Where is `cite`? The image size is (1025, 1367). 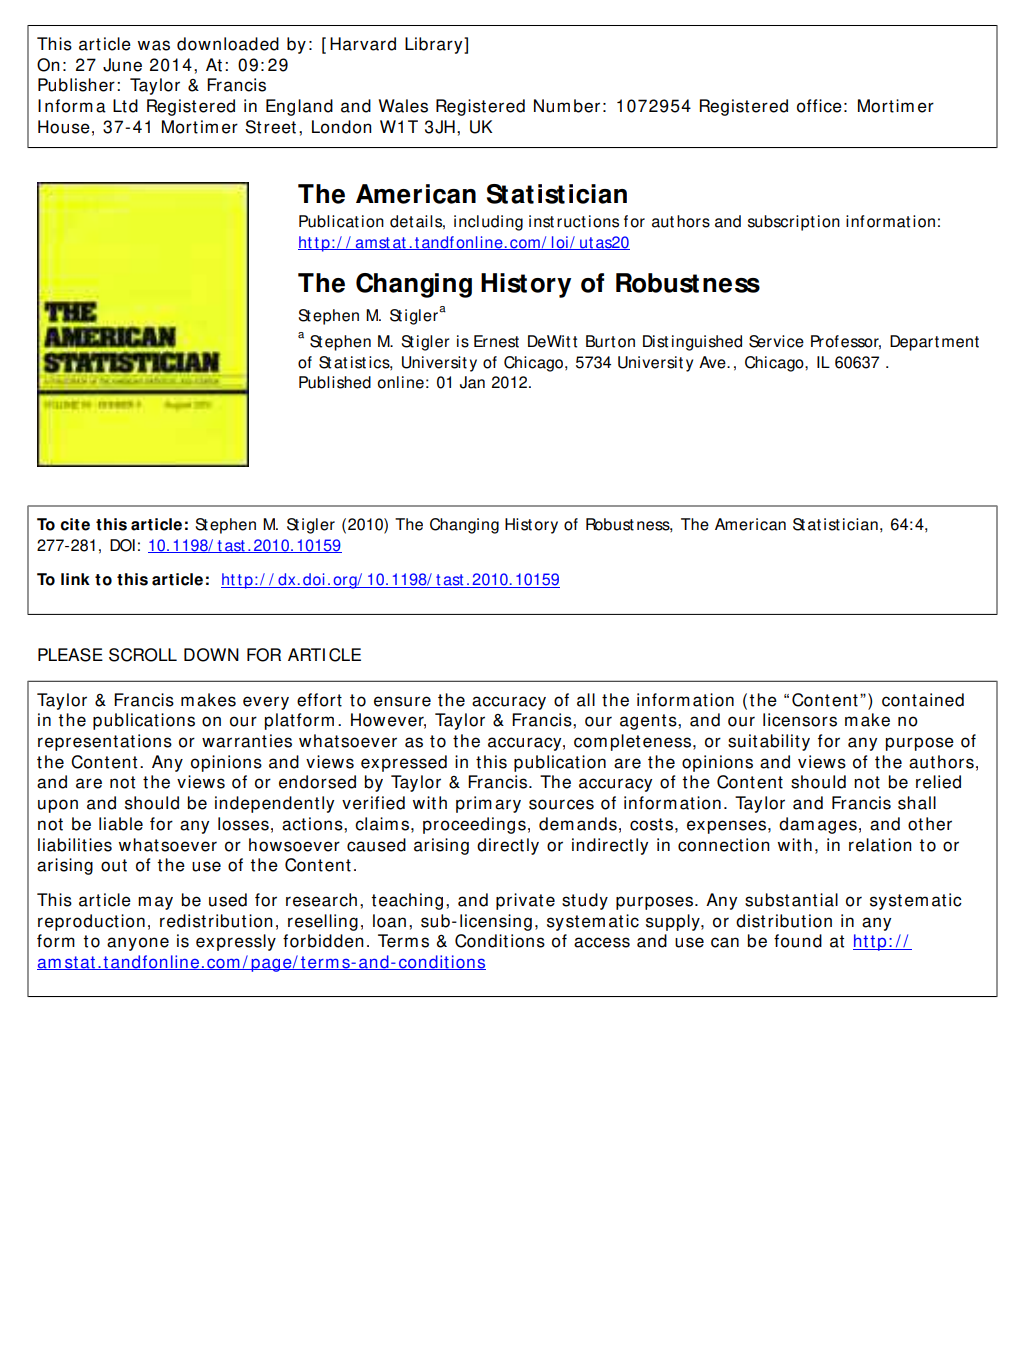 cite is located at coordinates (75, 524).
